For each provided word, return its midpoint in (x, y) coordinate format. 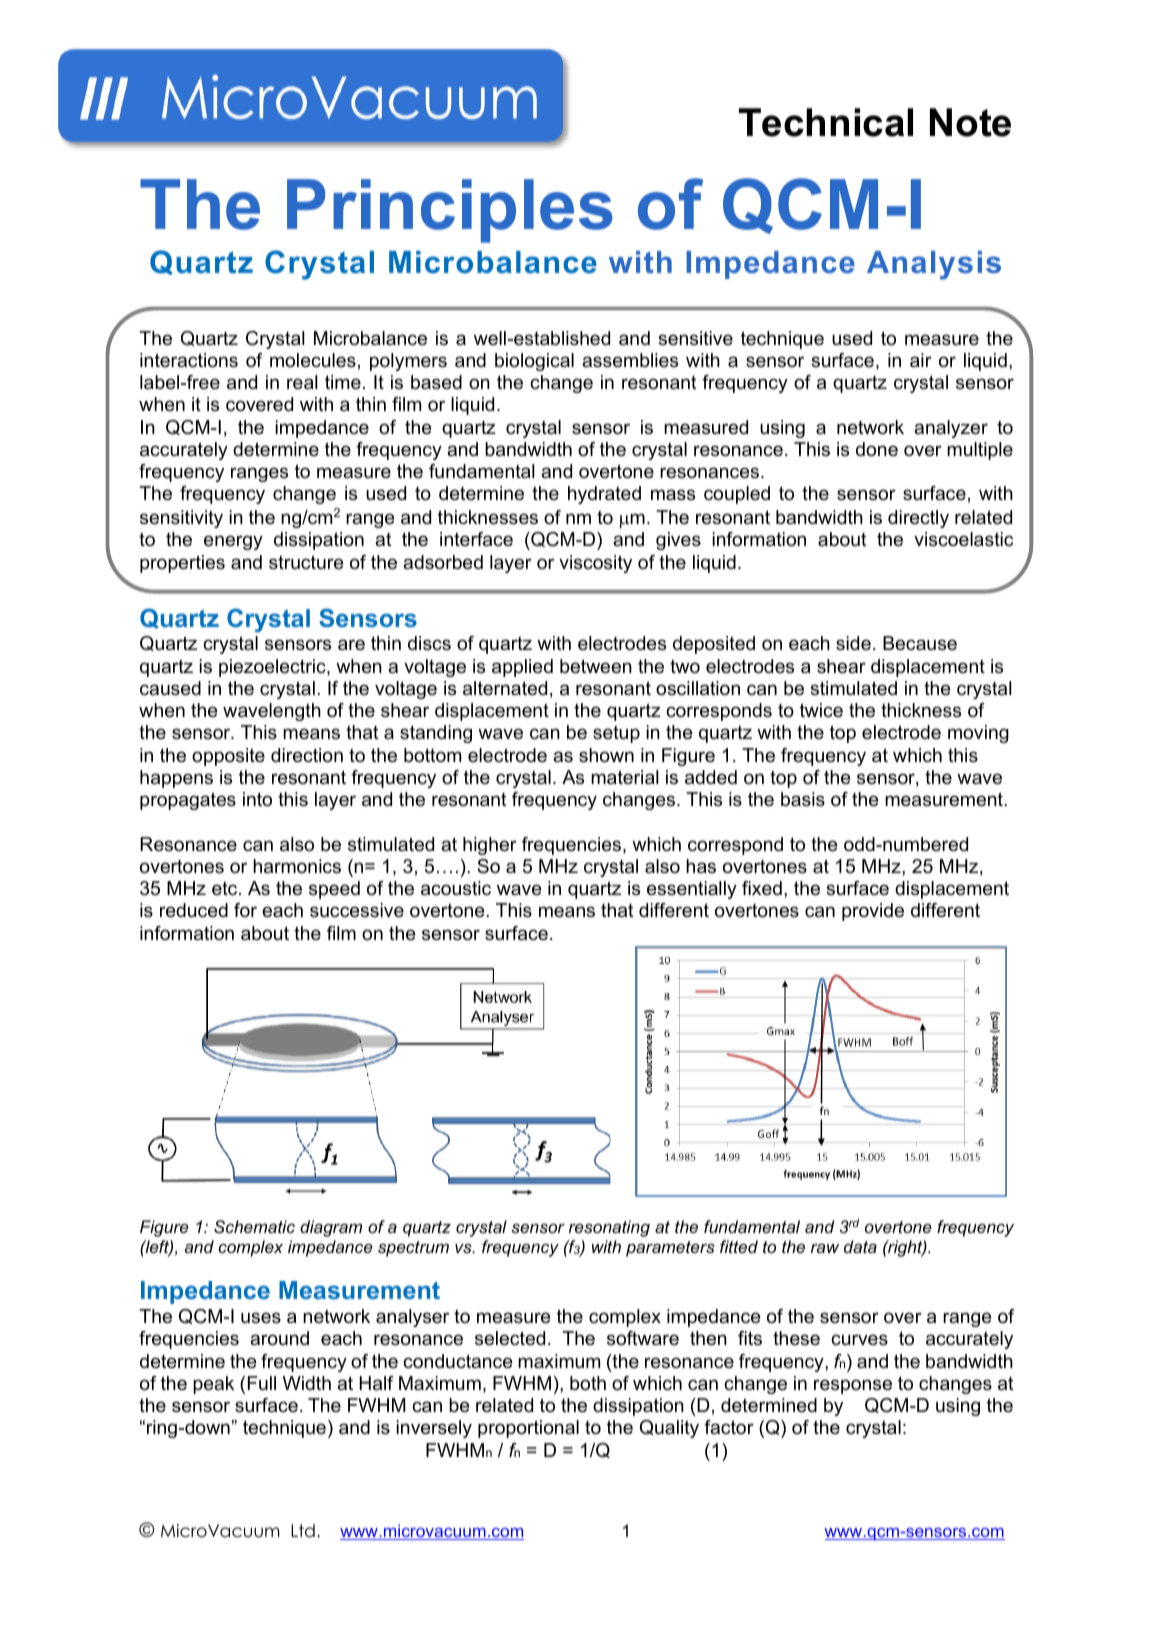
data (860, 1246)
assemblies (630, 360)
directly (918, 519)
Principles (450, 211)
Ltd (303, 1531)
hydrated (604, 495)
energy (233, 542)
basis (803, 799)
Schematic (254, 1226)
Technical (826, 122)
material (625, 777)
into (257, 799)
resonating (609, 1228)
